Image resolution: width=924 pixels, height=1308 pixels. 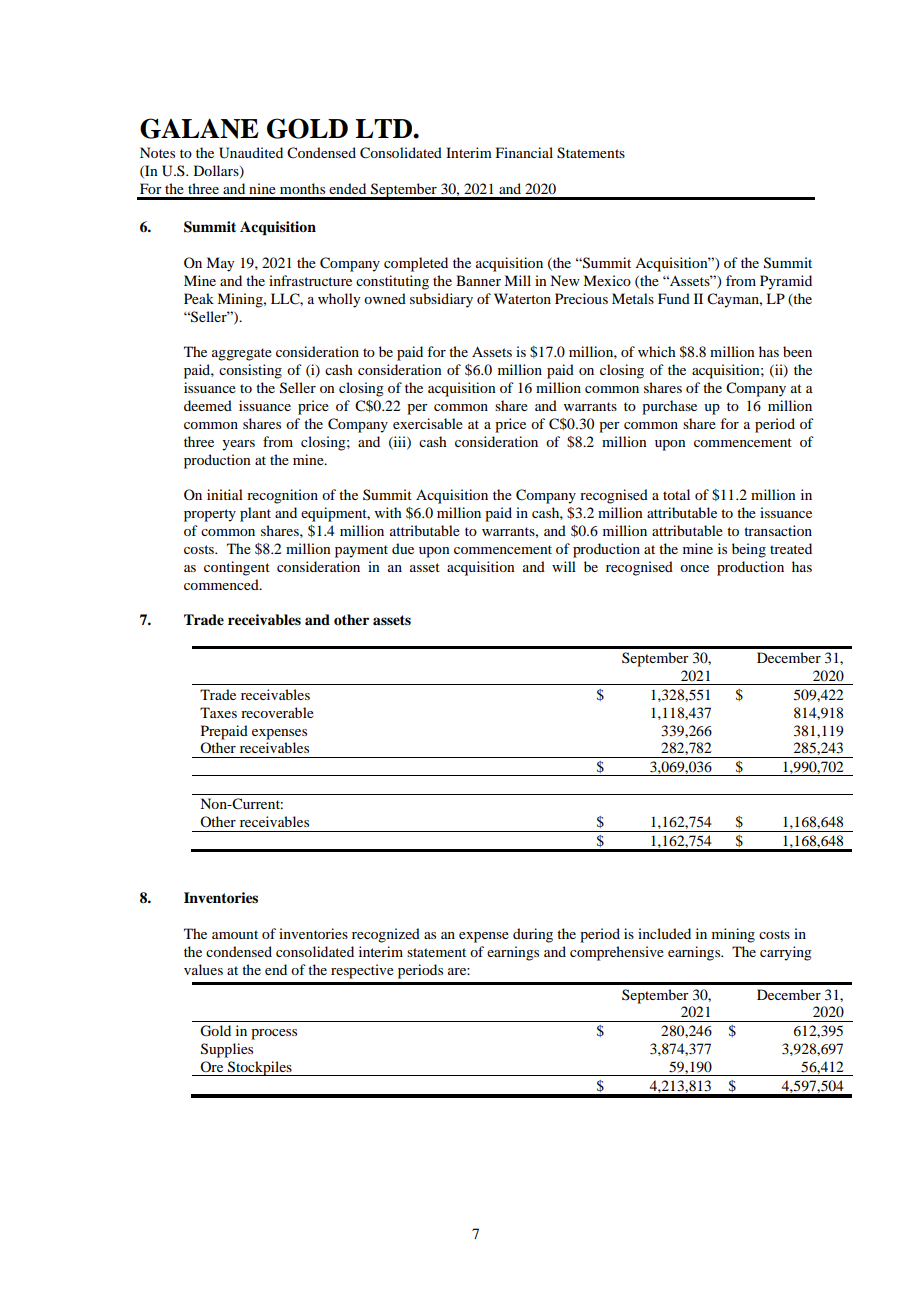 What do you see at coordinates (674, 298) in the image?
I see `Fund` at bounding box center [674, 298].
